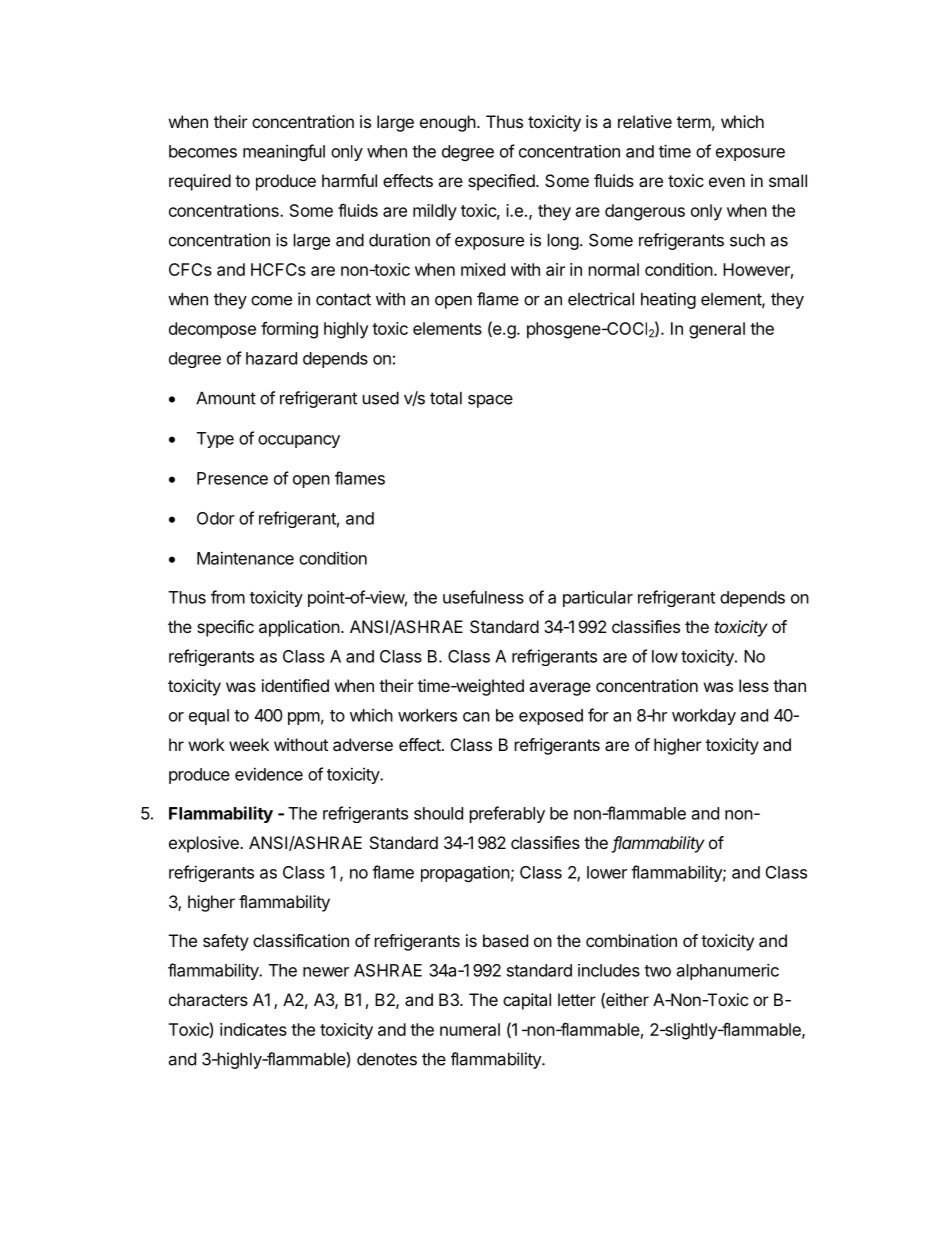  What do you see at coordinates (284, 152) in the image?
I see `meaningful` at bounding box center [284, 152].
